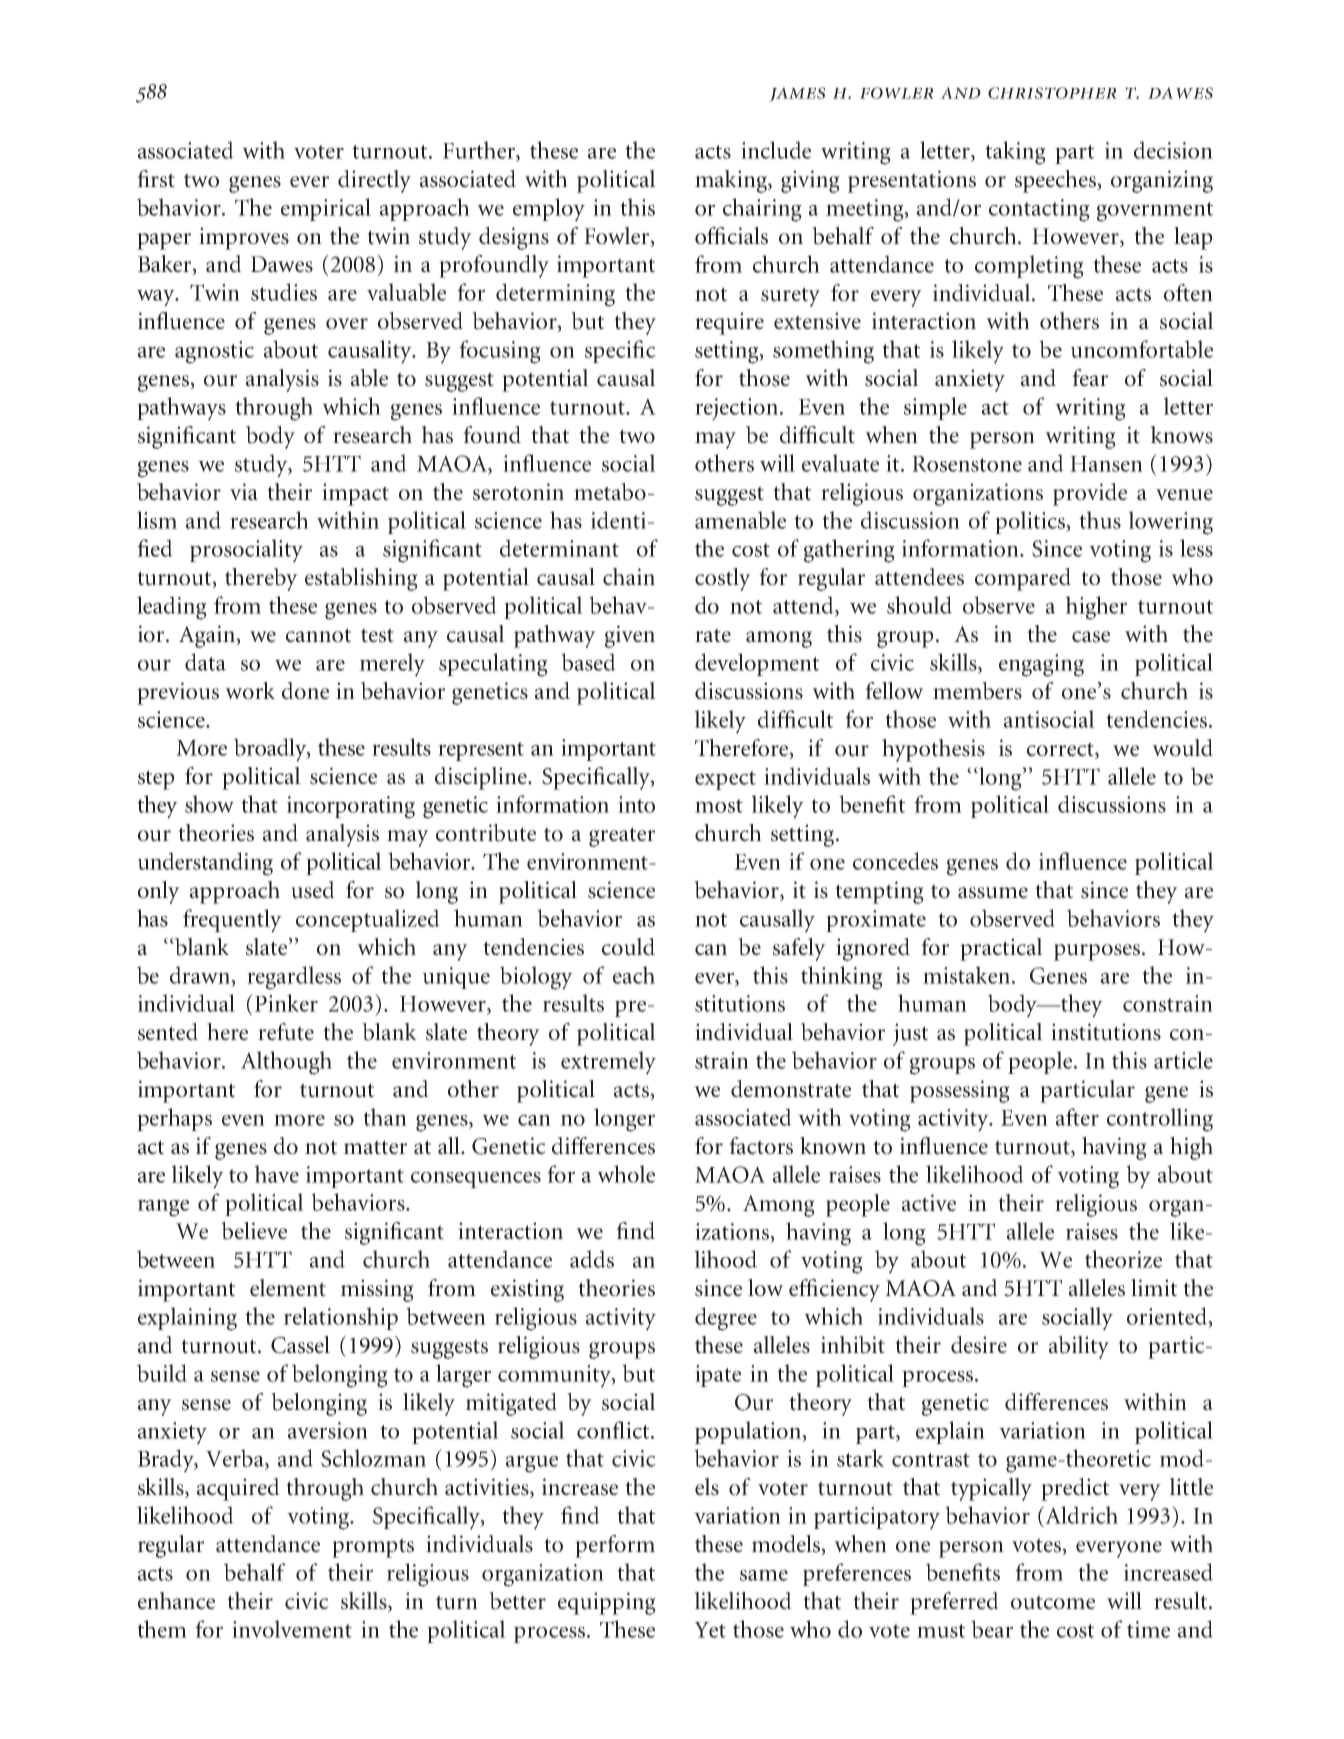 The height and width of the screenshot is (1739, 1344). What do you see at coordinates (1123, 1259) in the screenshot?
I see `theorize` at bounding box center [1123, 1259].
